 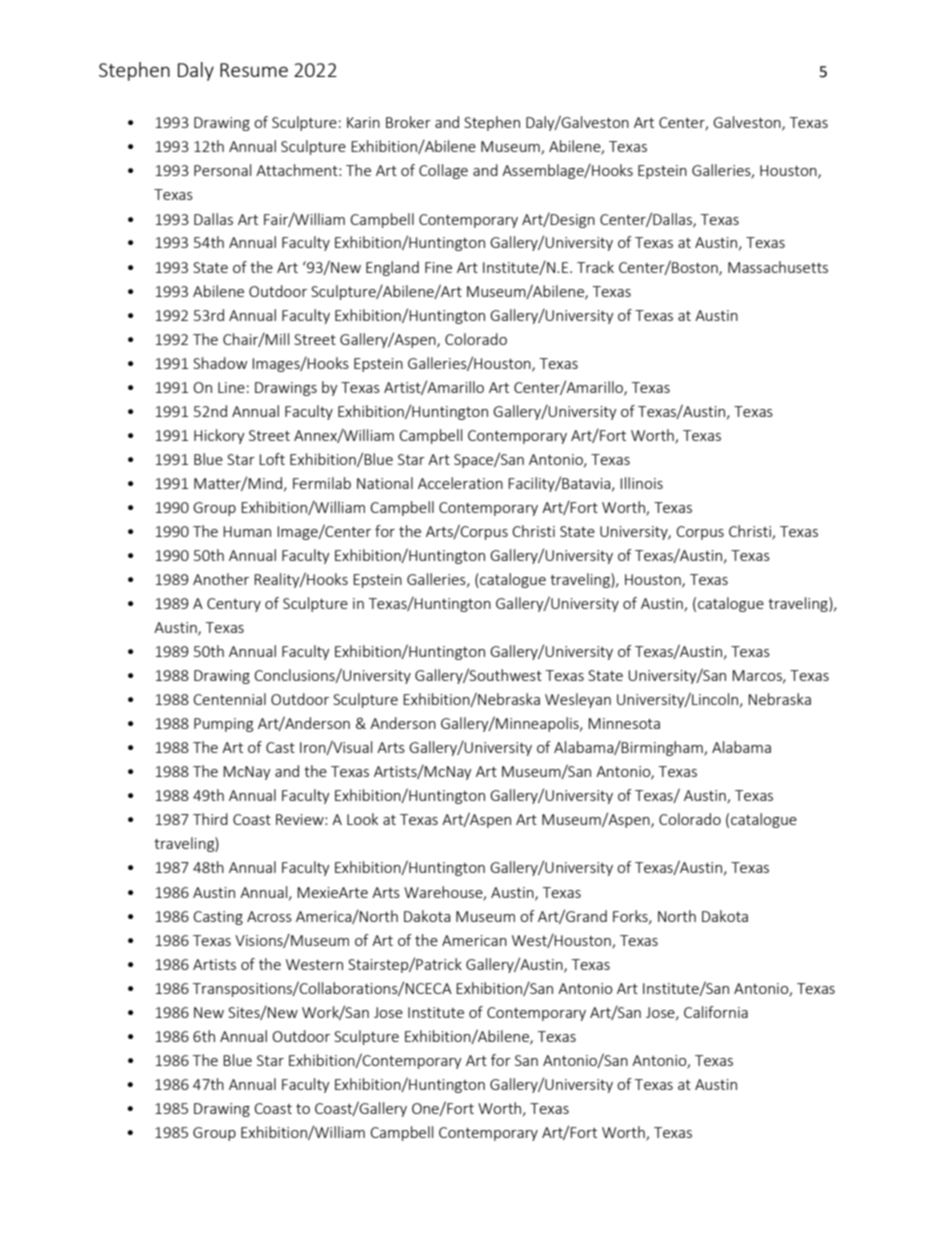 I want to click on Resume, so click(x=254, y=70).
